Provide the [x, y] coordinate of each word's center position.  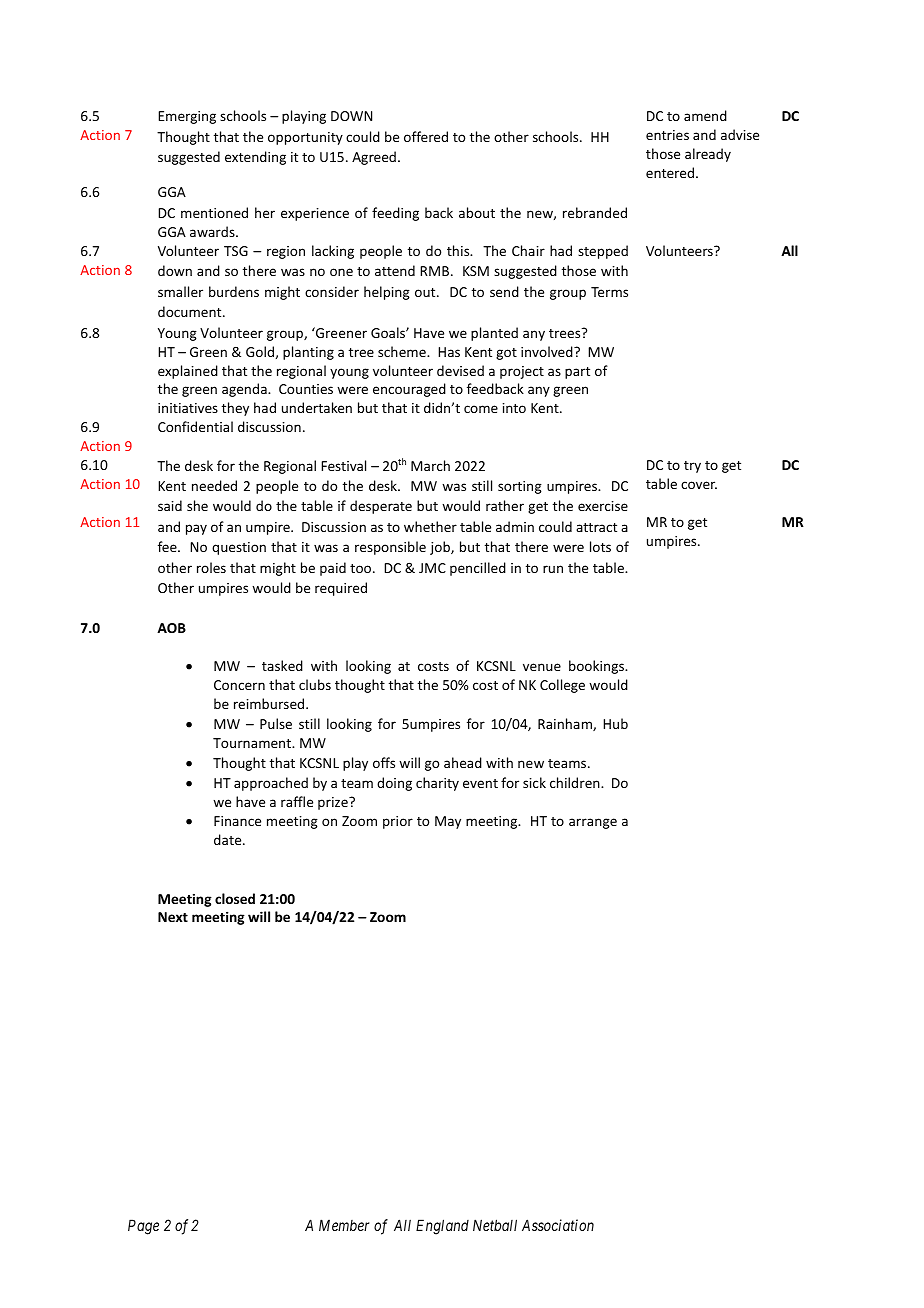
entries [667, 135]
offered [426, 136]
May [448, 822]
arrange [593, 823]
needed [214, 485]
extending [255, 158]
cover [699, 485]
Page [143, 1227]
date [229, 839]
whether [430, 526]
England [442, 1227]
